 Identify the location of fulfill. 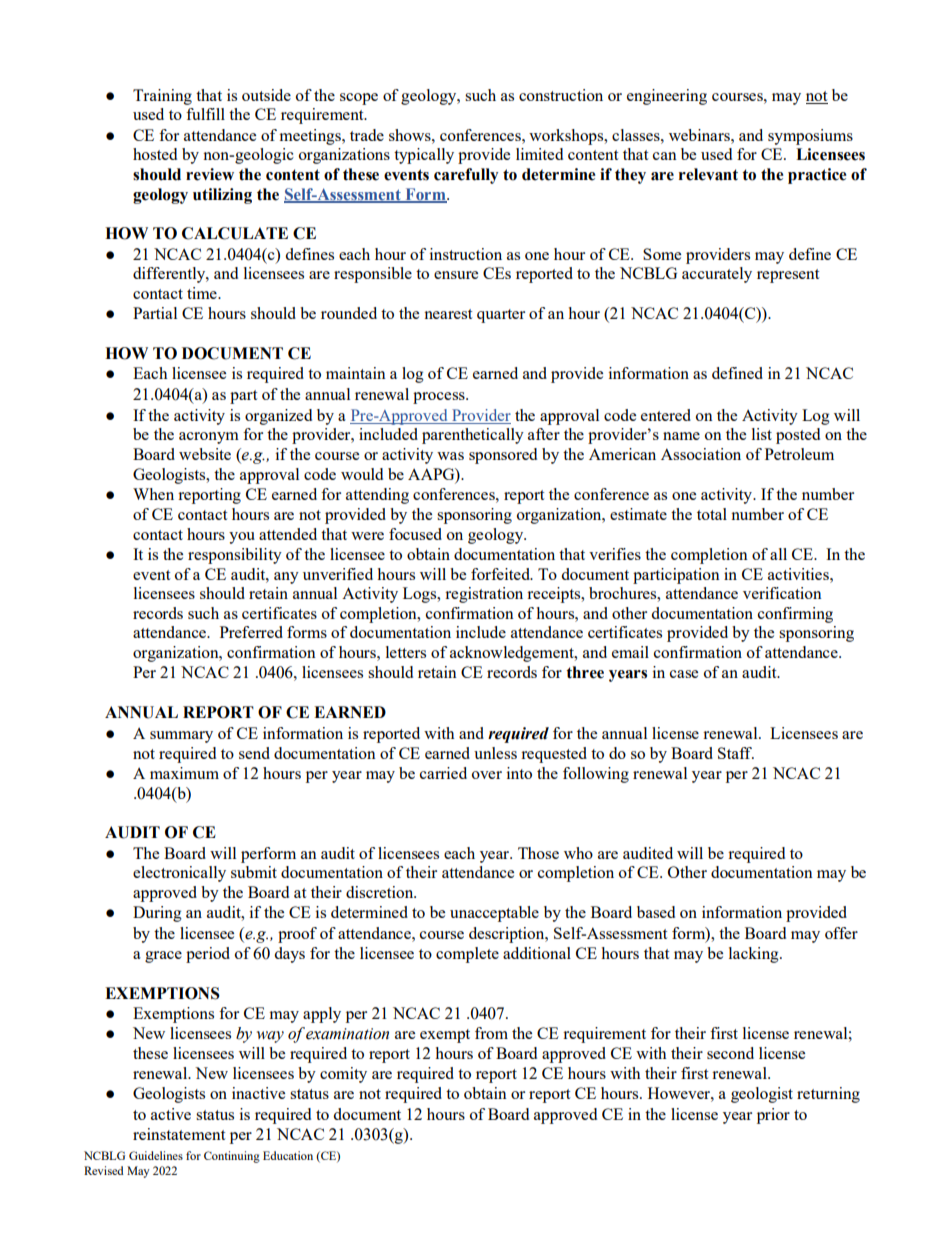
(205, 114).
